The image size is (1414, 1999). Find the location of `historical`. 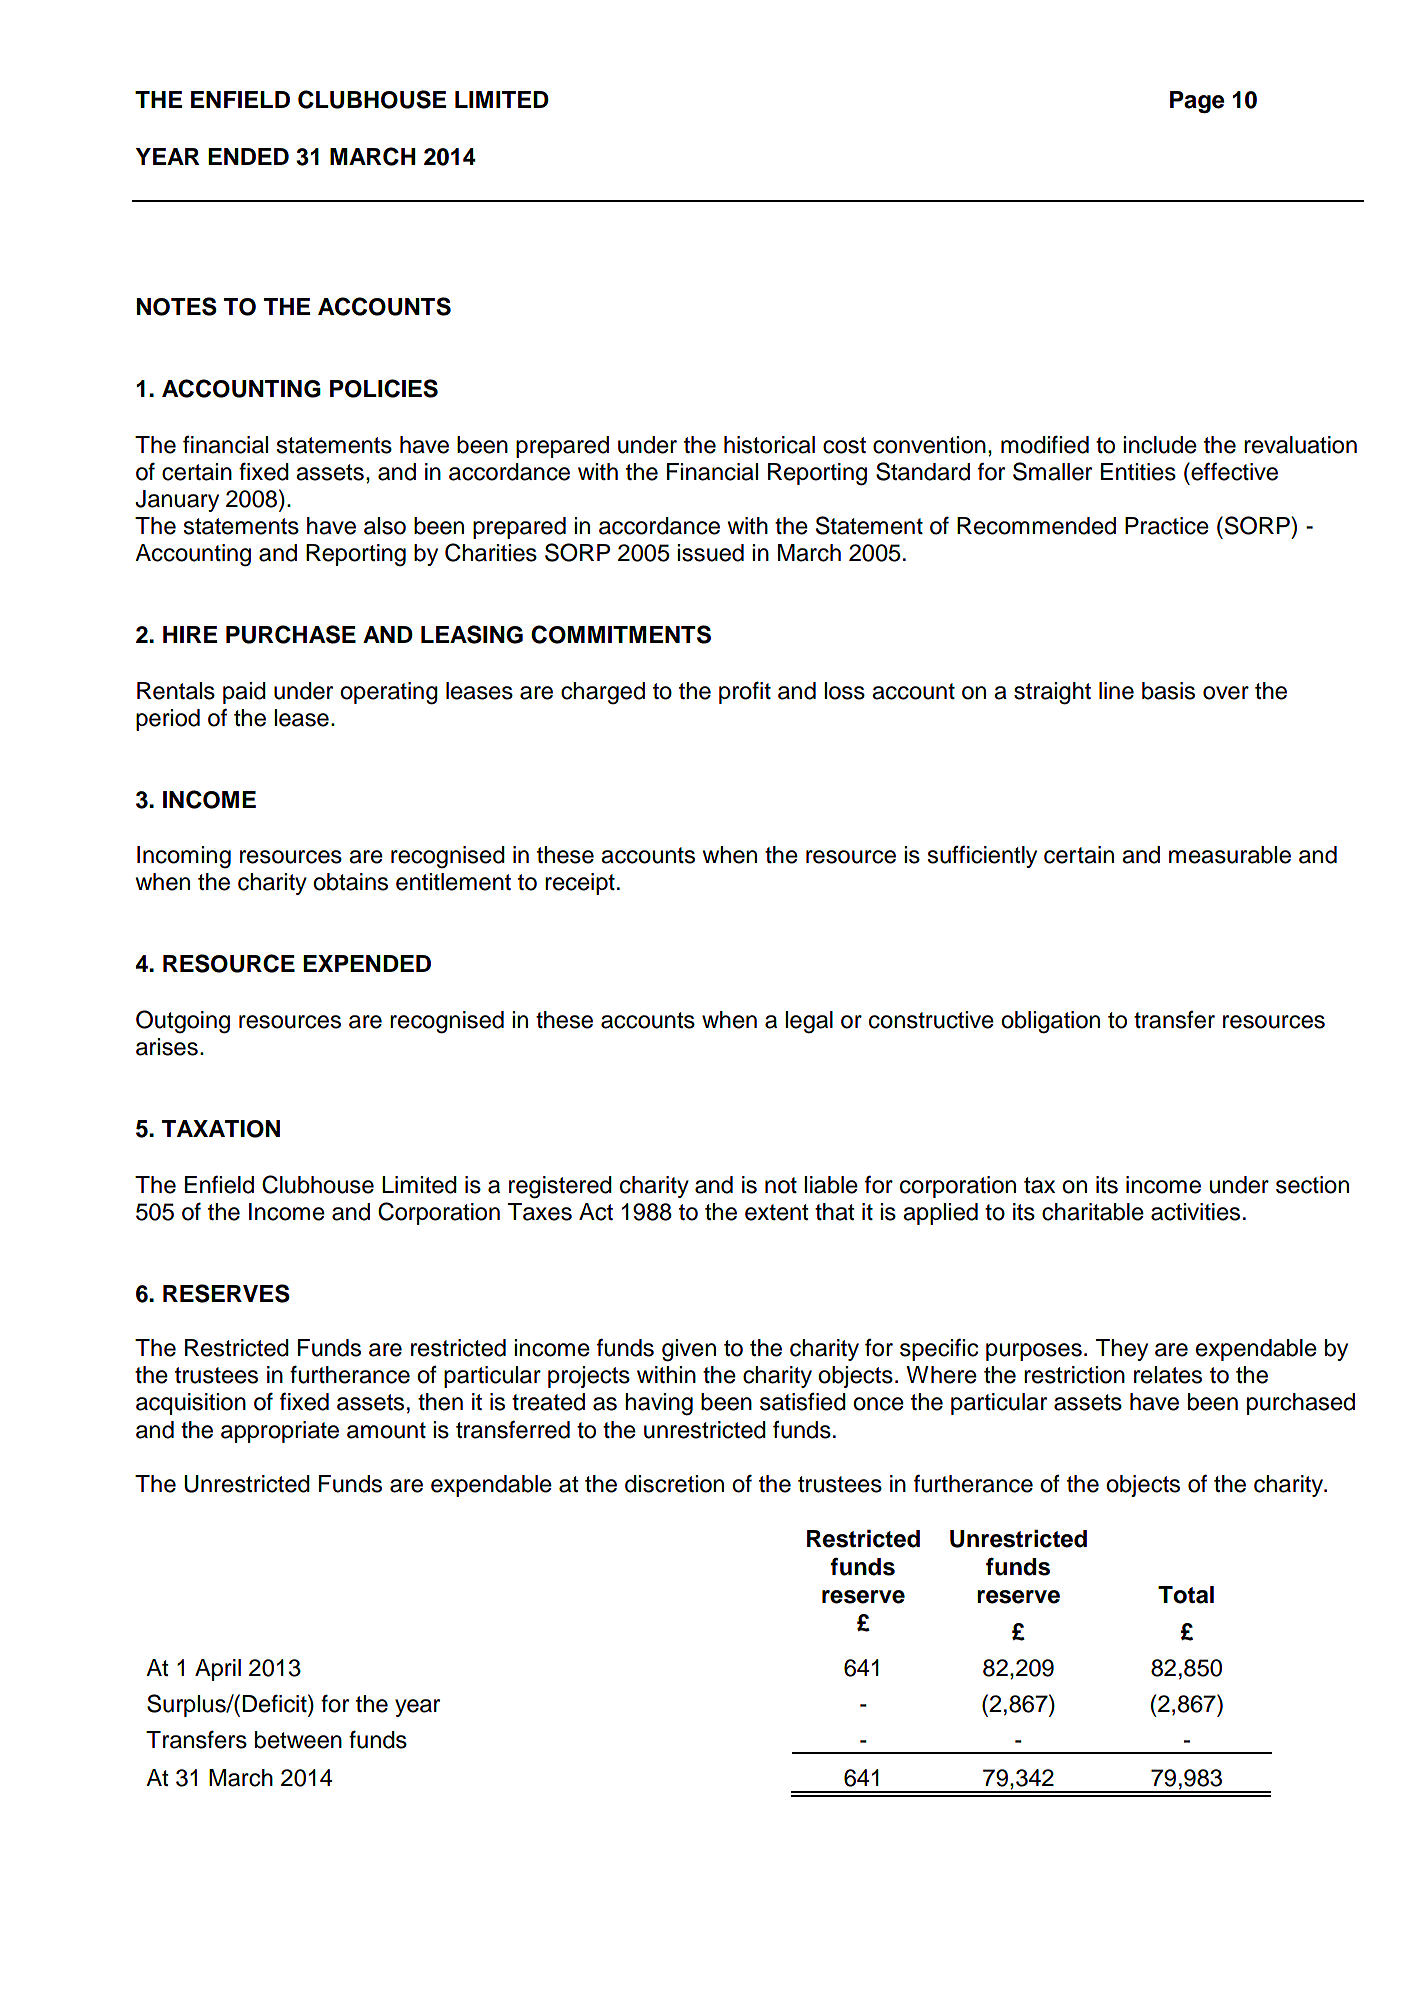

historical is located at coordinates (769, 445).
